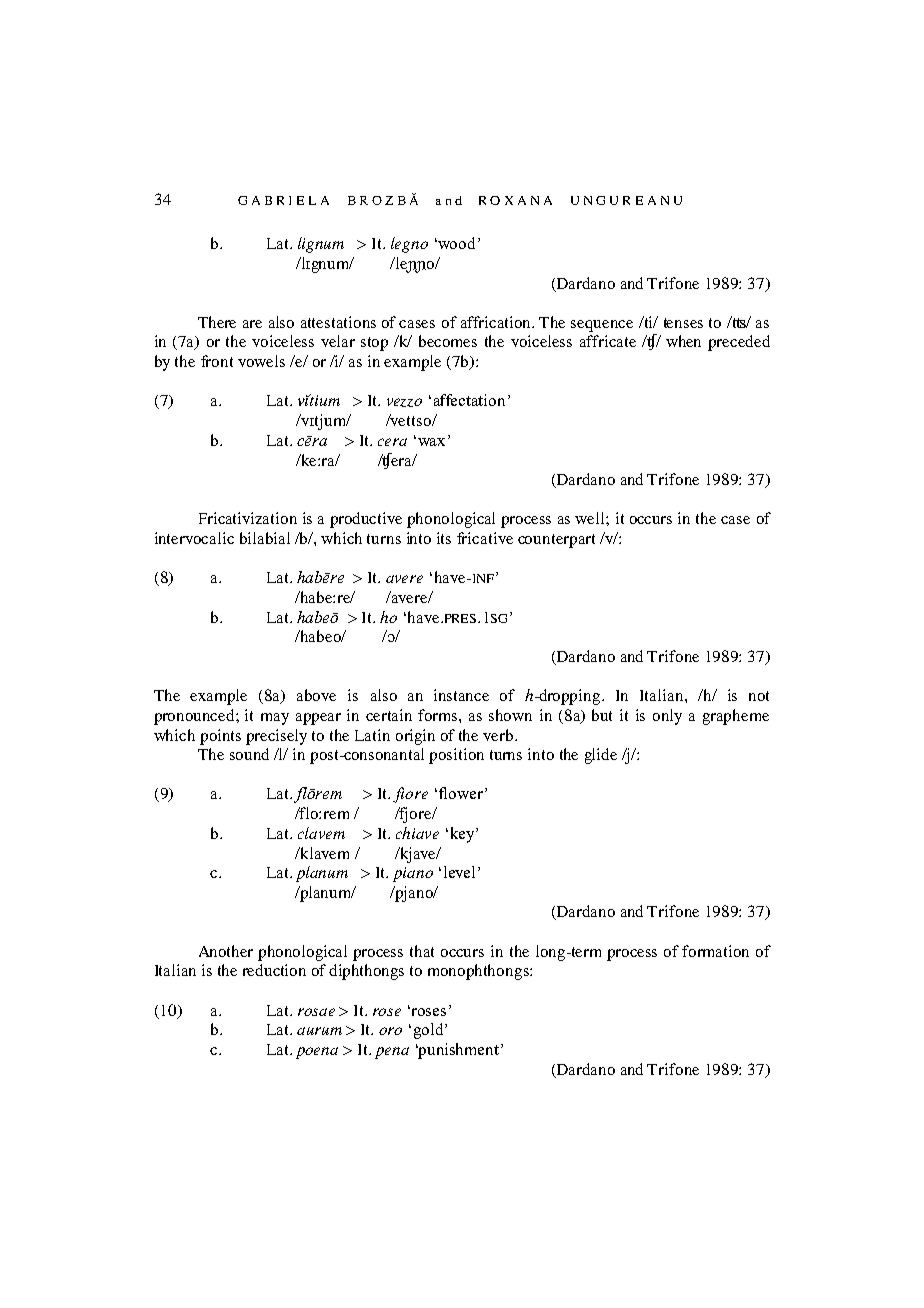 The image size is (924, 1308). I want to click on punishment, so click(458, 1051).
